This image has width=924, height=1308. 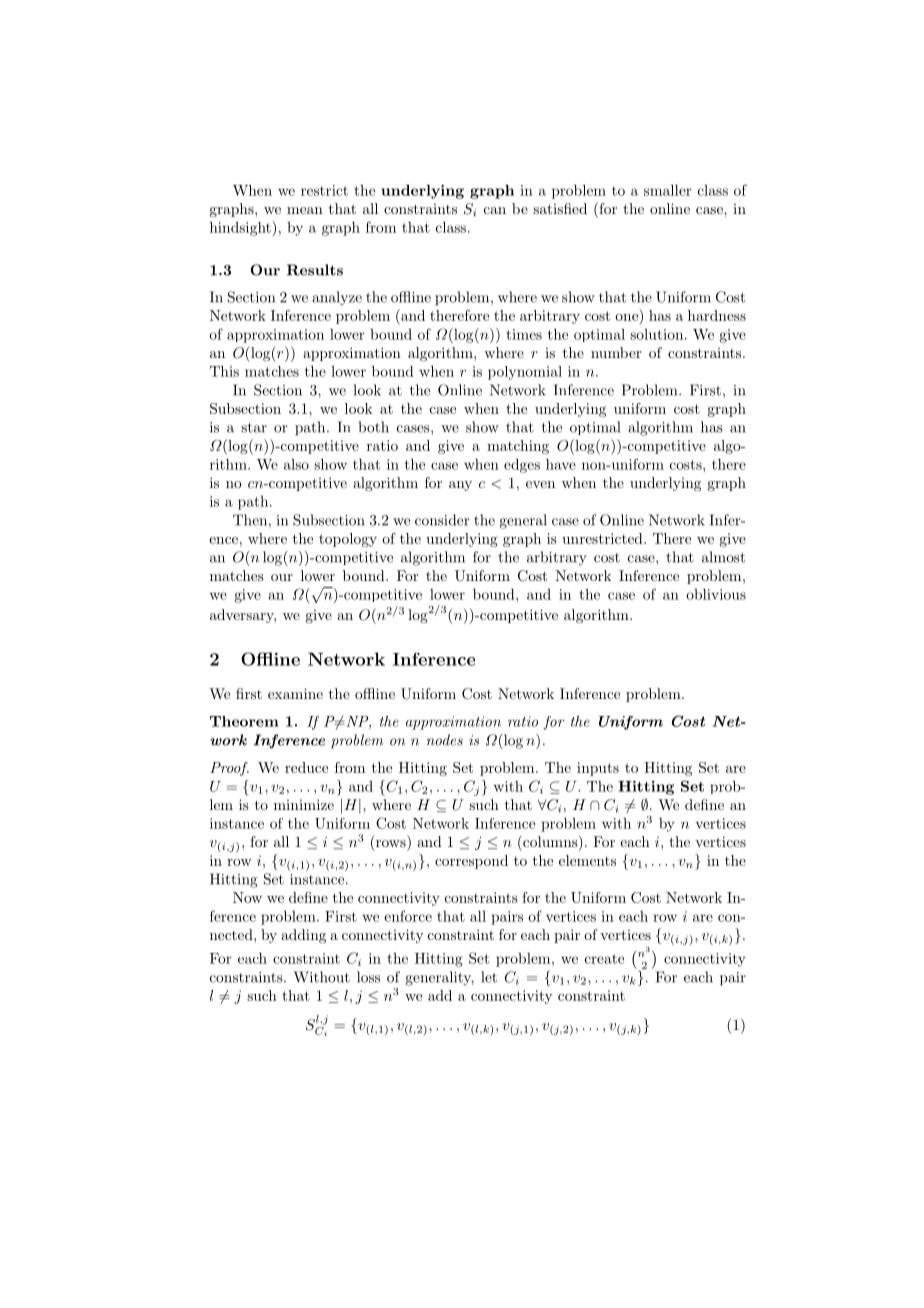 I want to click on oblivious, so click(x=716, y=594).
